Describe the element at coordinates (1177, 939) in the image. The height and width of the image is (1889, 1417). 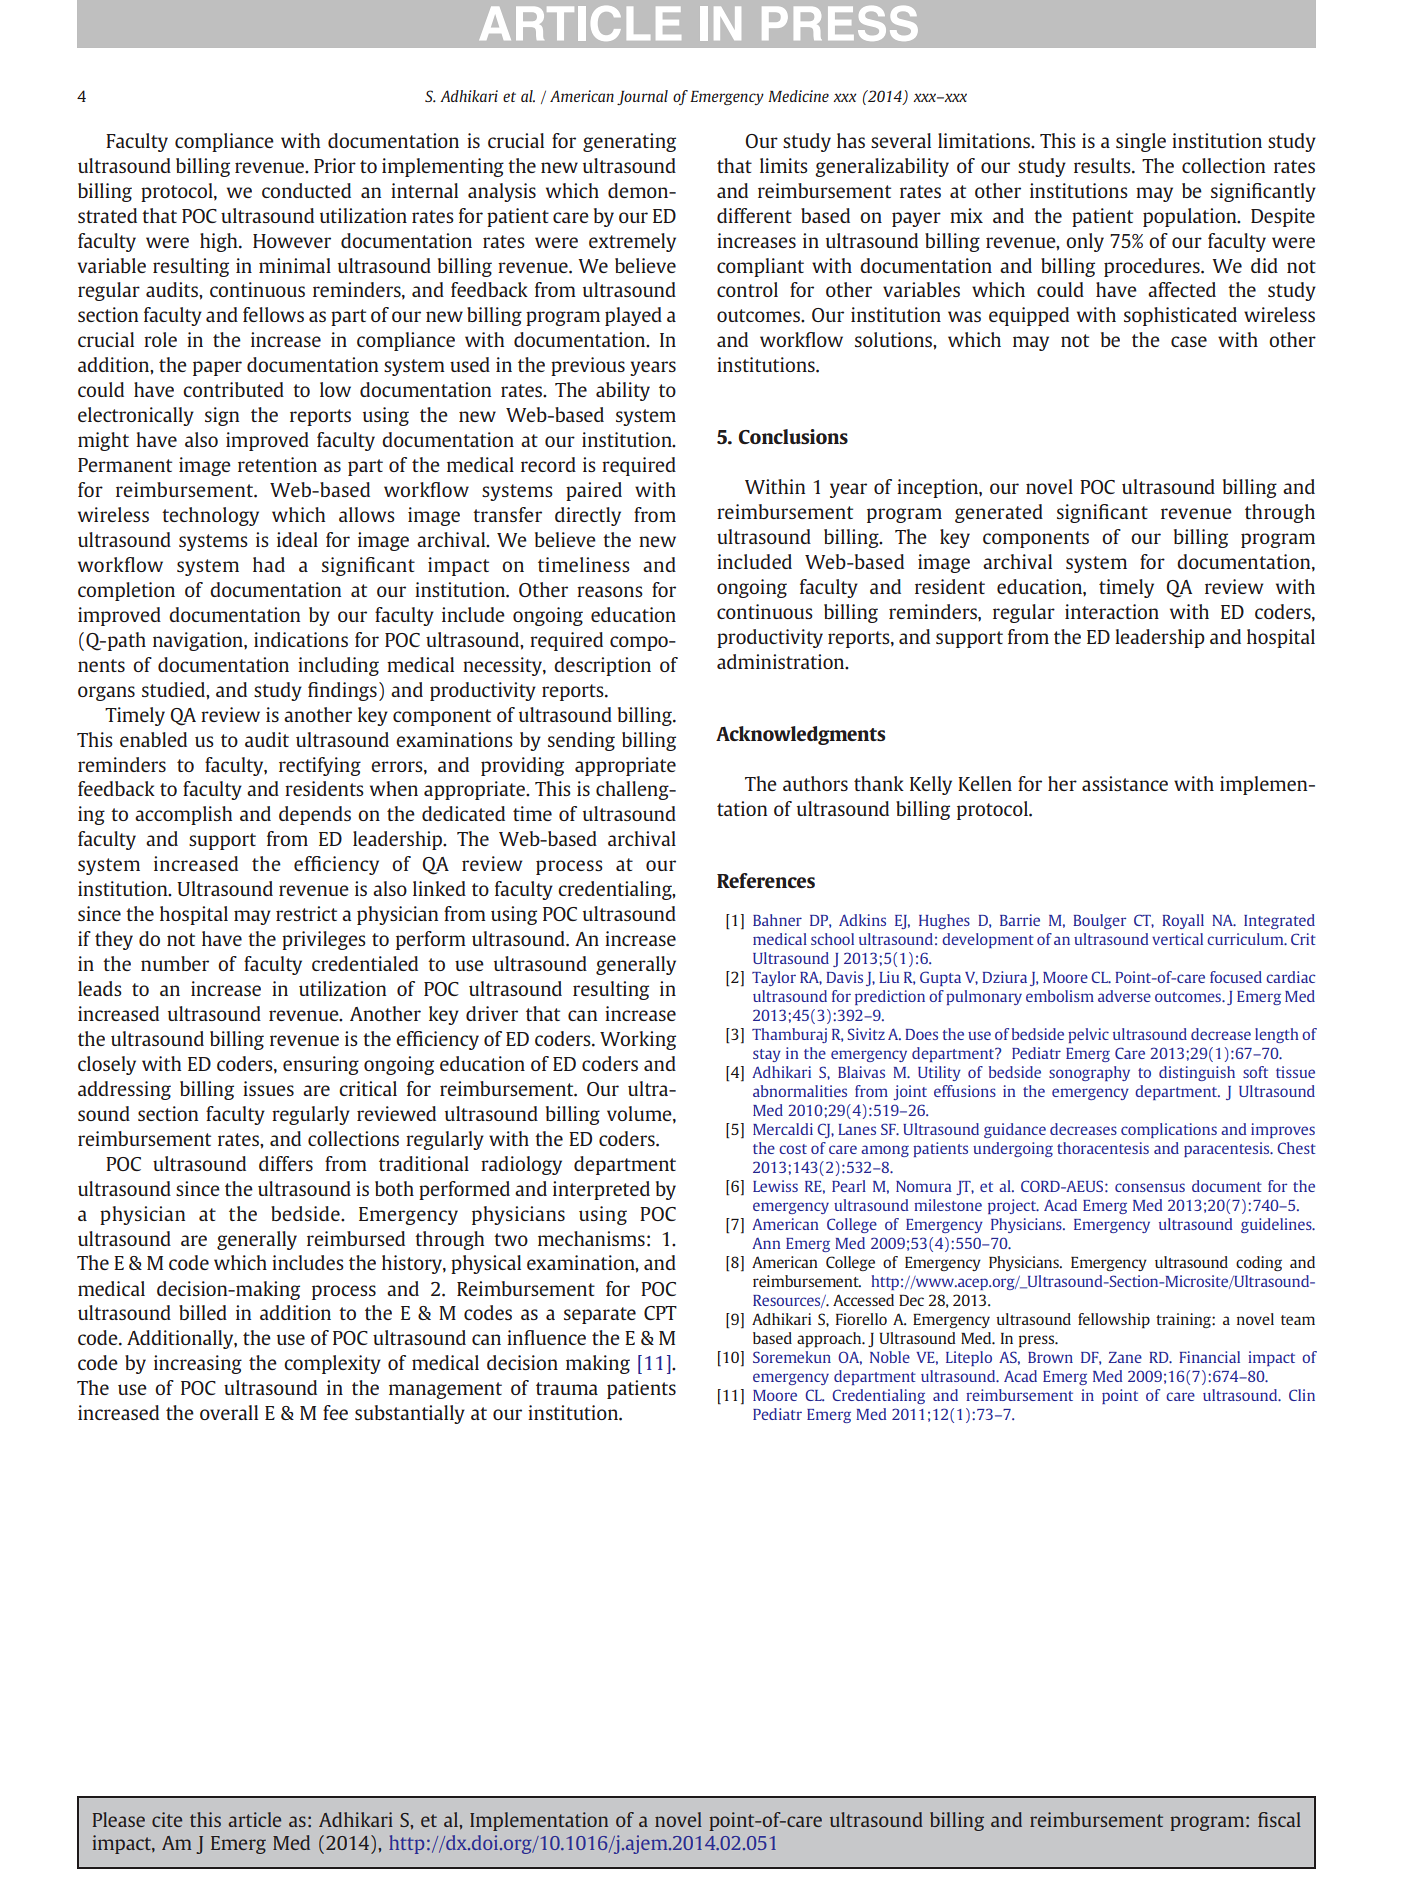
I see `vertical` at that location.
